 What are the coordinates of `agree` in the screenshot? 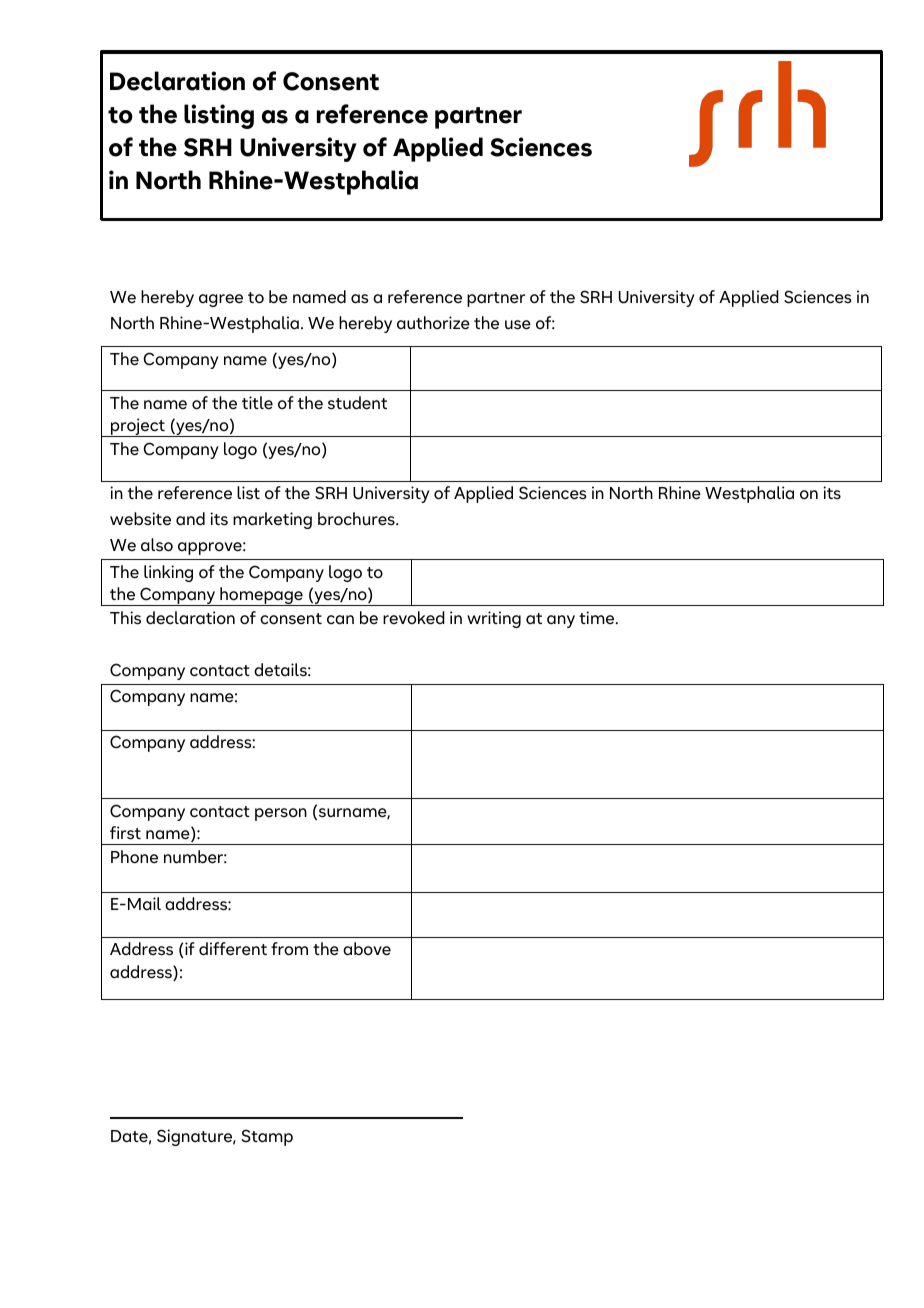 It's located at (221, 300).
